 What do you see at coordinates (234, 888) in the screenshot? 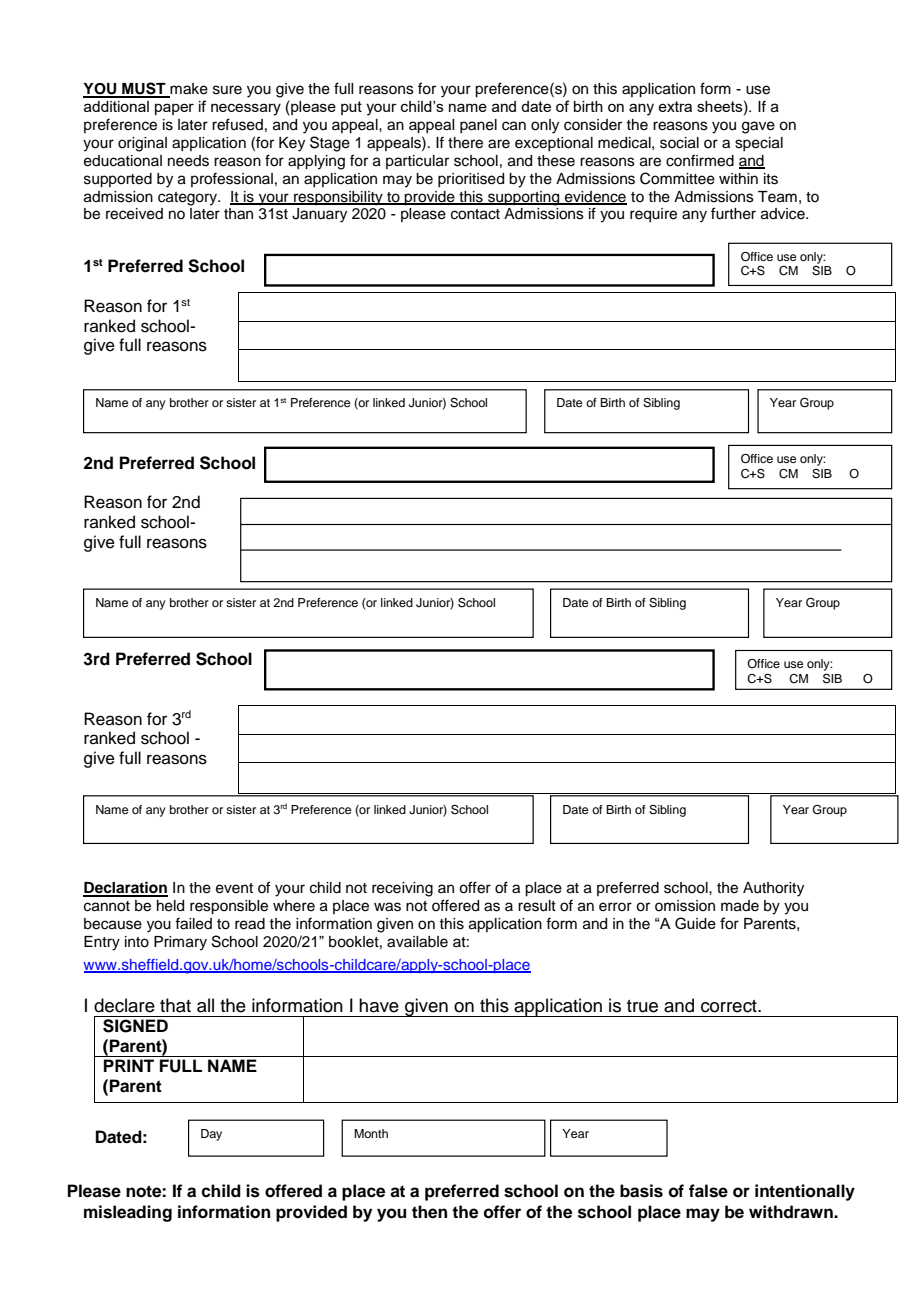
I see `event` at bounding box center [234, 888].
